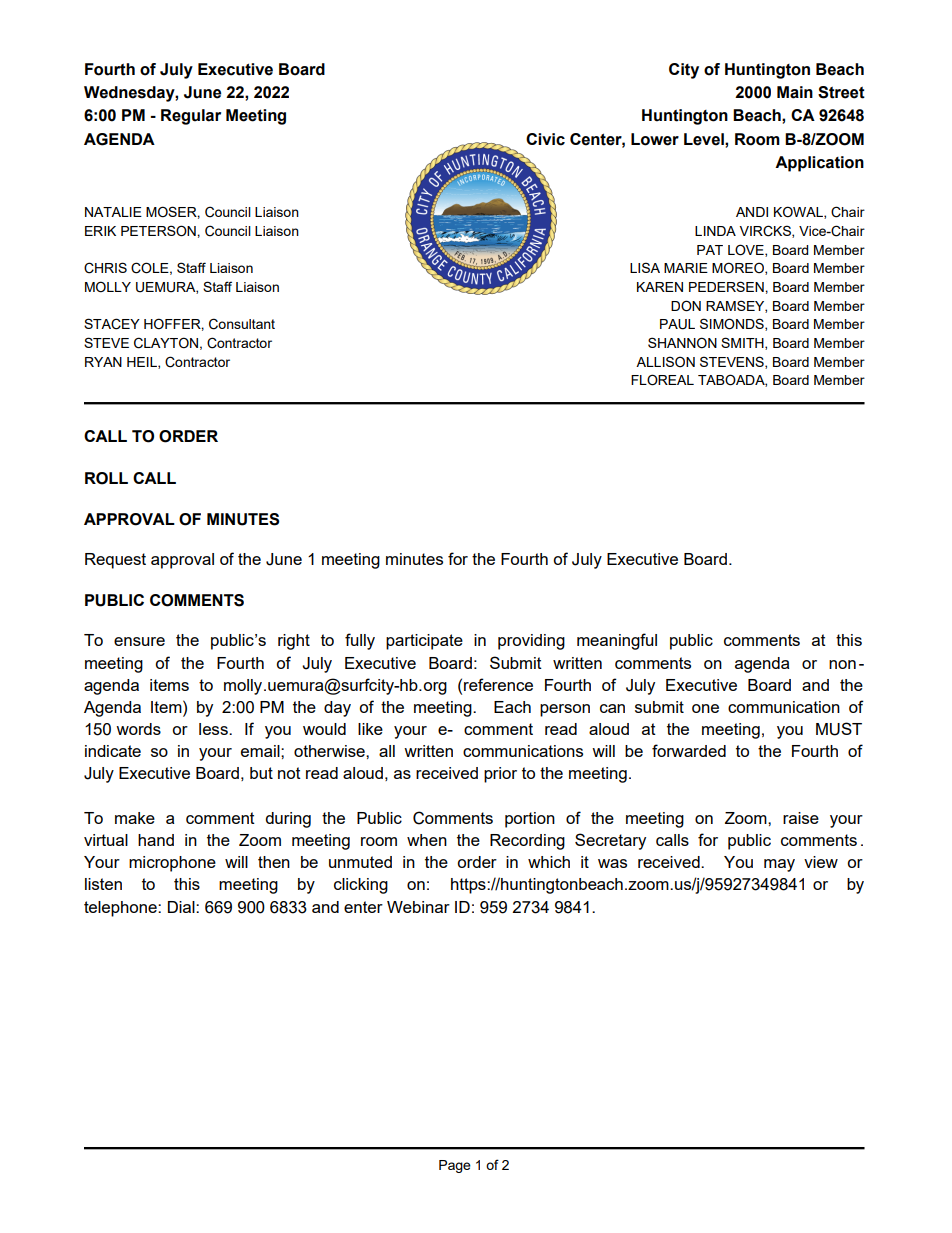 Image resolution: width=952 pixels, height=1233 pixels. Describe the element at coordinates (424, 642) in the page. I see `participate` at that location.
